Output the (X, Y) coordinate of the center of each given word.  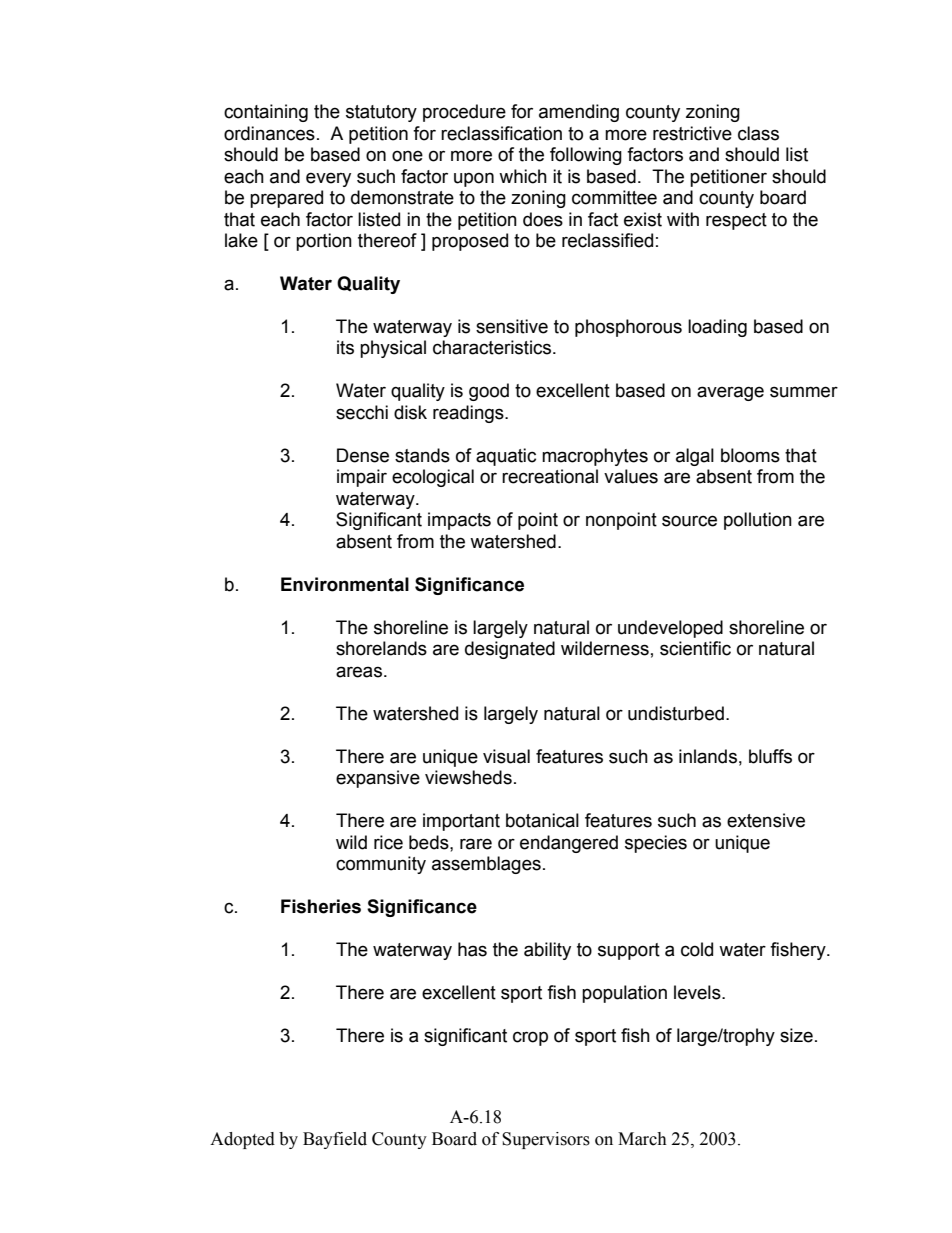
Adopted (242, 1140)
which (523, 176)
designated (510, 650)
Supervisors (546, 1140)
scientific (695, 648)
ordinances (269, 133)
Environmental (345, 584)
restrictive (692, 133)
